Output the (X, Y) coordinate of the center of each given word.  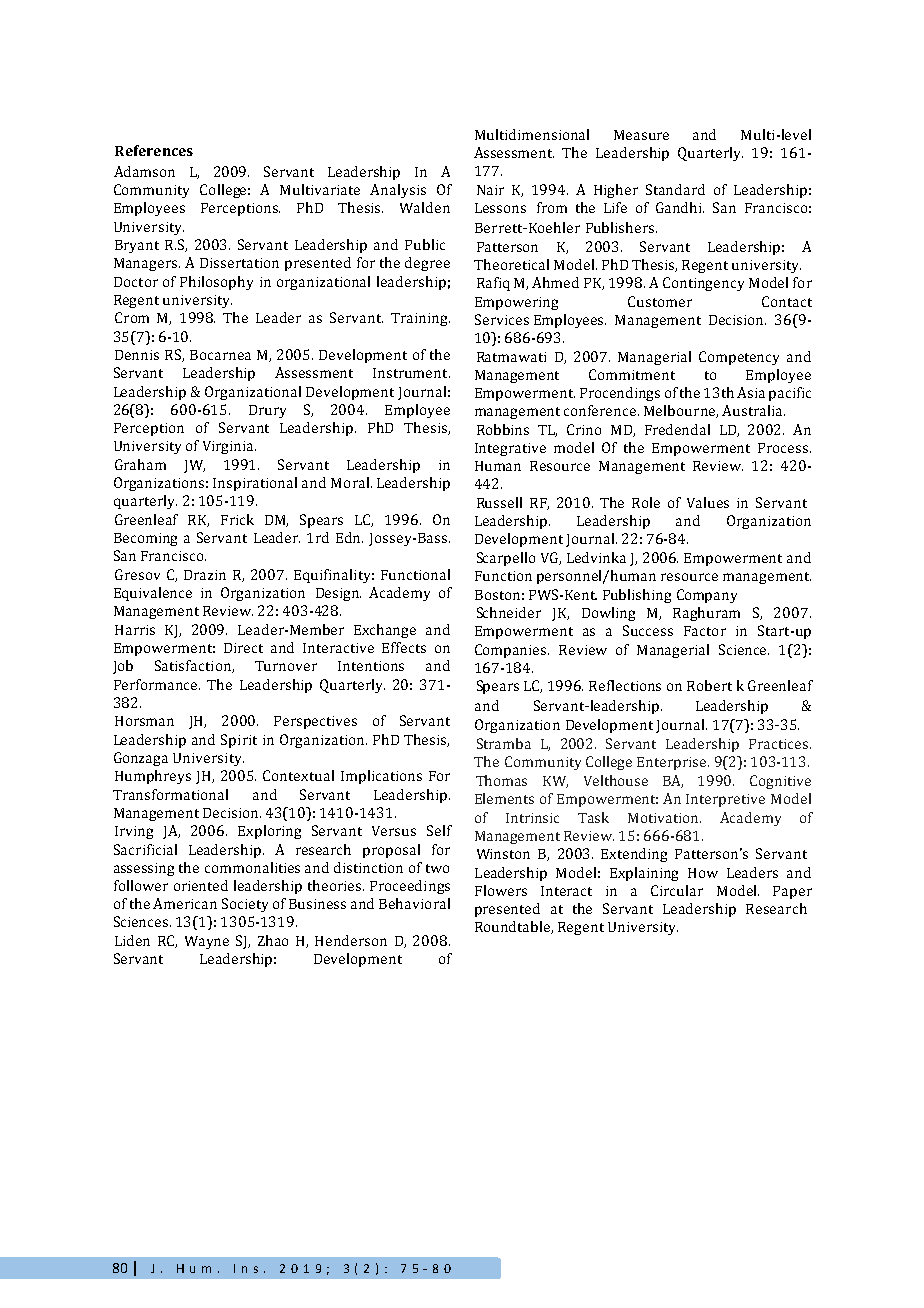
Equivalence (153, 594)
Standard (675, 189)
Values (708, 502)
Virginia (229, 447)
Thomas (501, 780)
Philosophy (216, 283)
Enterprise (673, 763)
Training (420, 319)
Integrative (510, 449)
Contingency (703, 284)
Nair (490, 190)
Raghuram (706, 614)
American (185, 903)
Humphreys (153, 777)
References (154, 150)
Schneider (509, 612)
